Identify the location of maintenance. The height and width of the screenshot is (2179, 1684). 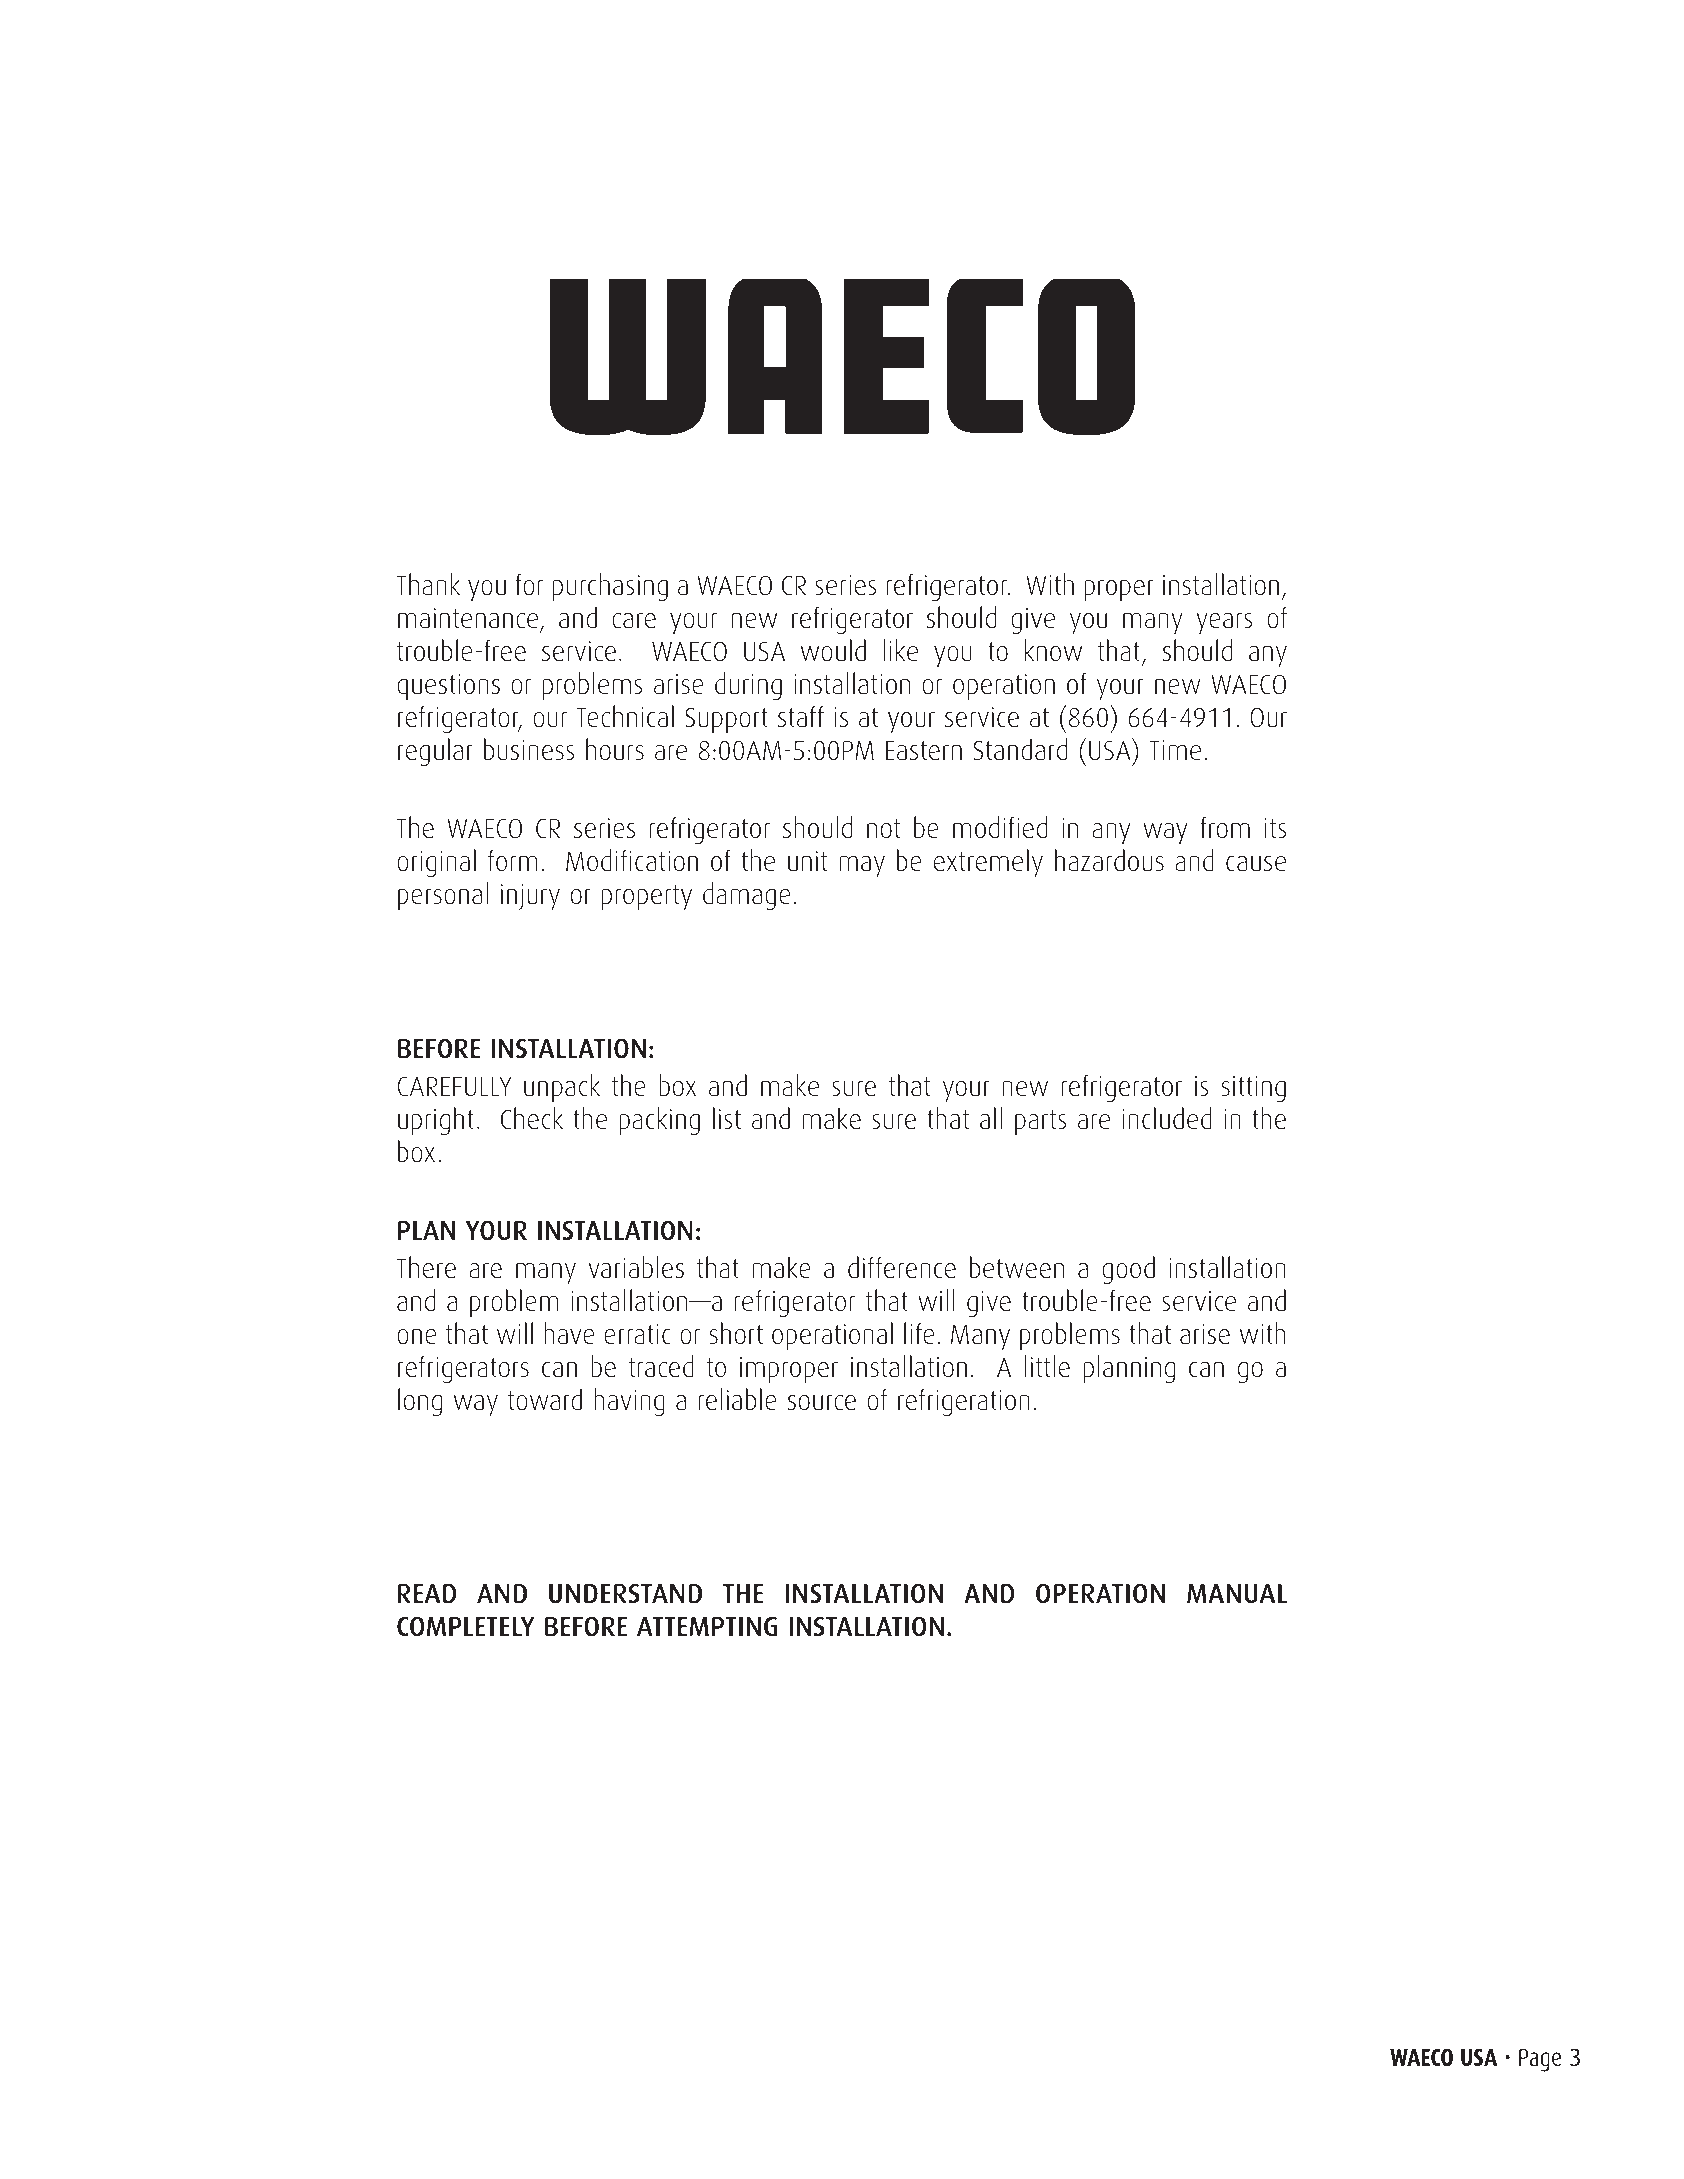
(469, 620).
